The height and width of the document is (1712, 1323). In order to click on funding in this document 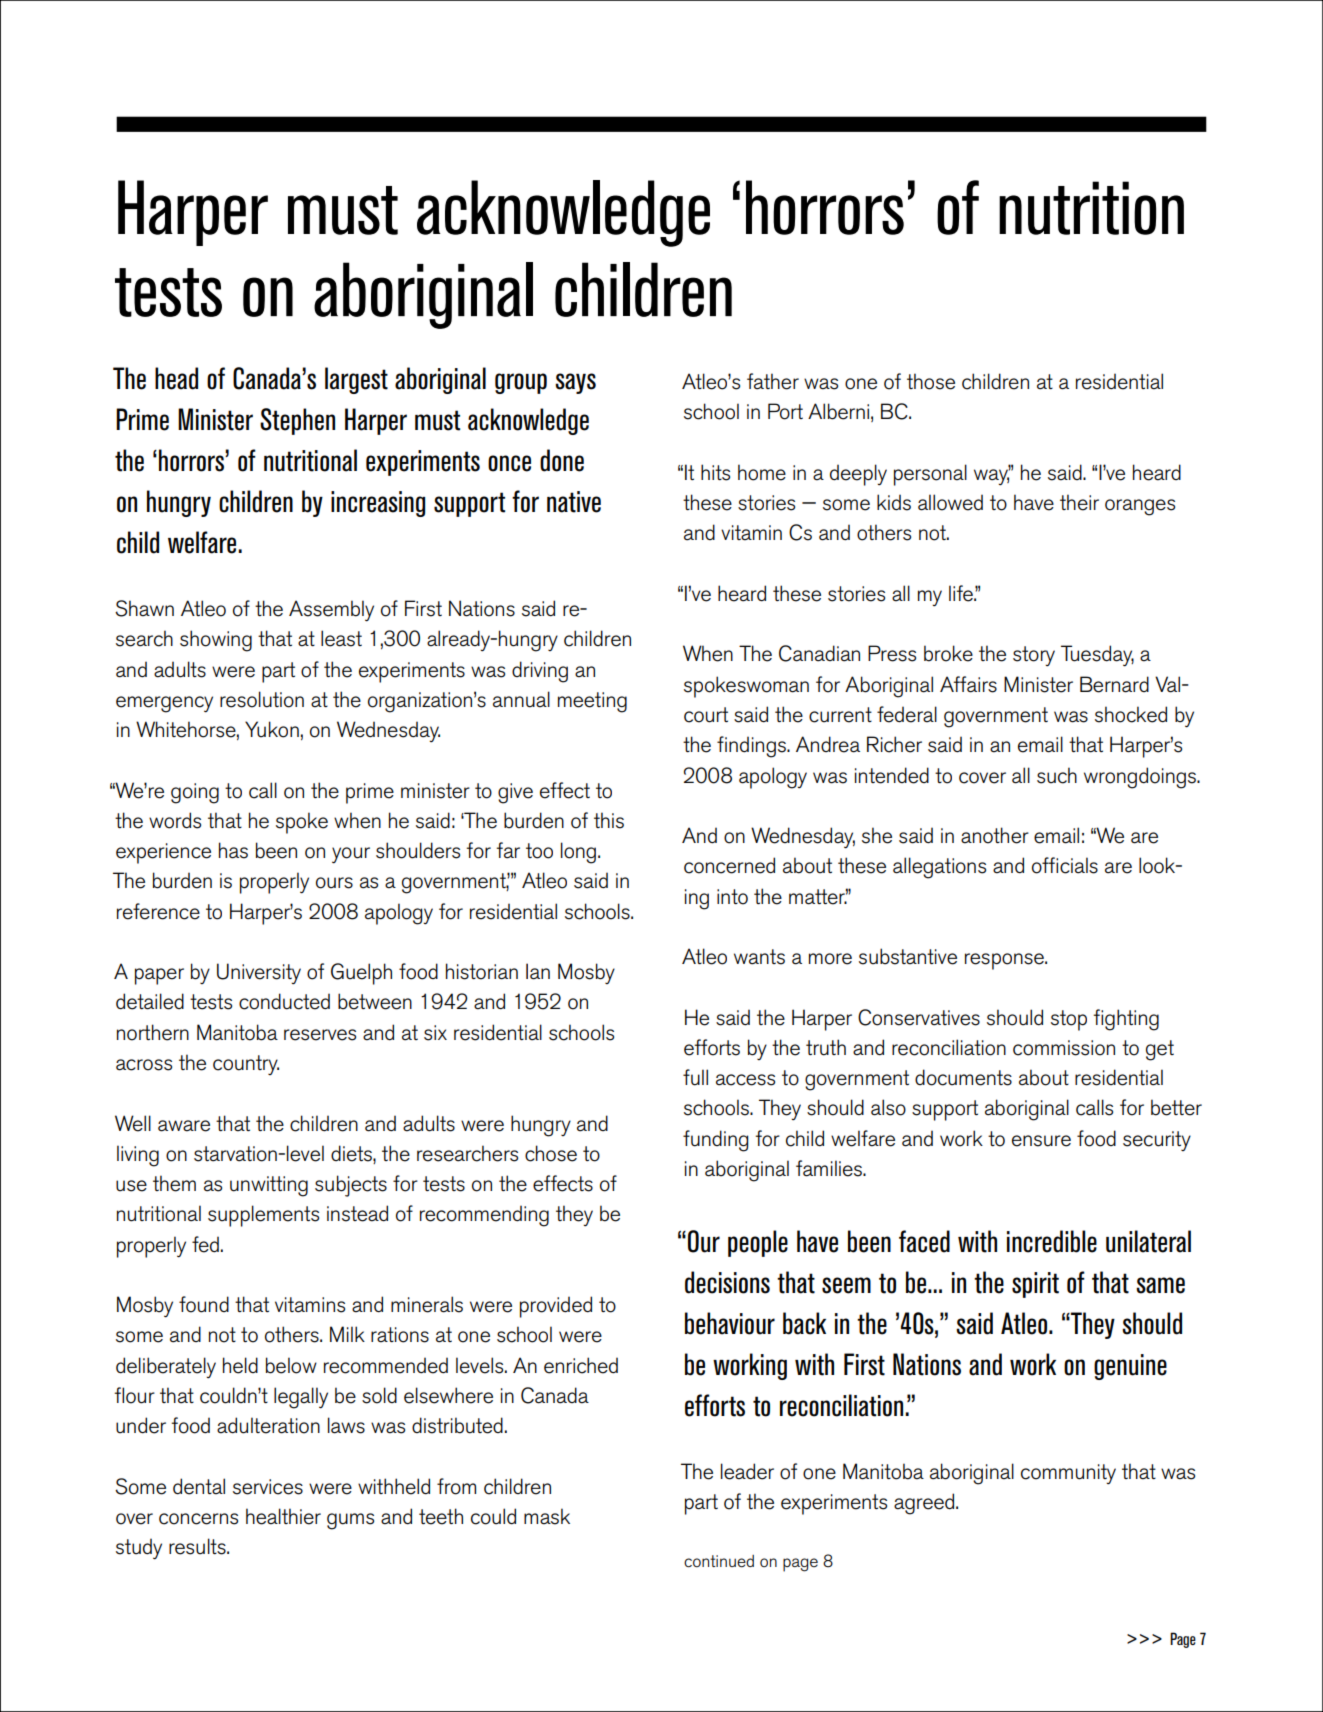, I will do `click(716, 1141)`.
